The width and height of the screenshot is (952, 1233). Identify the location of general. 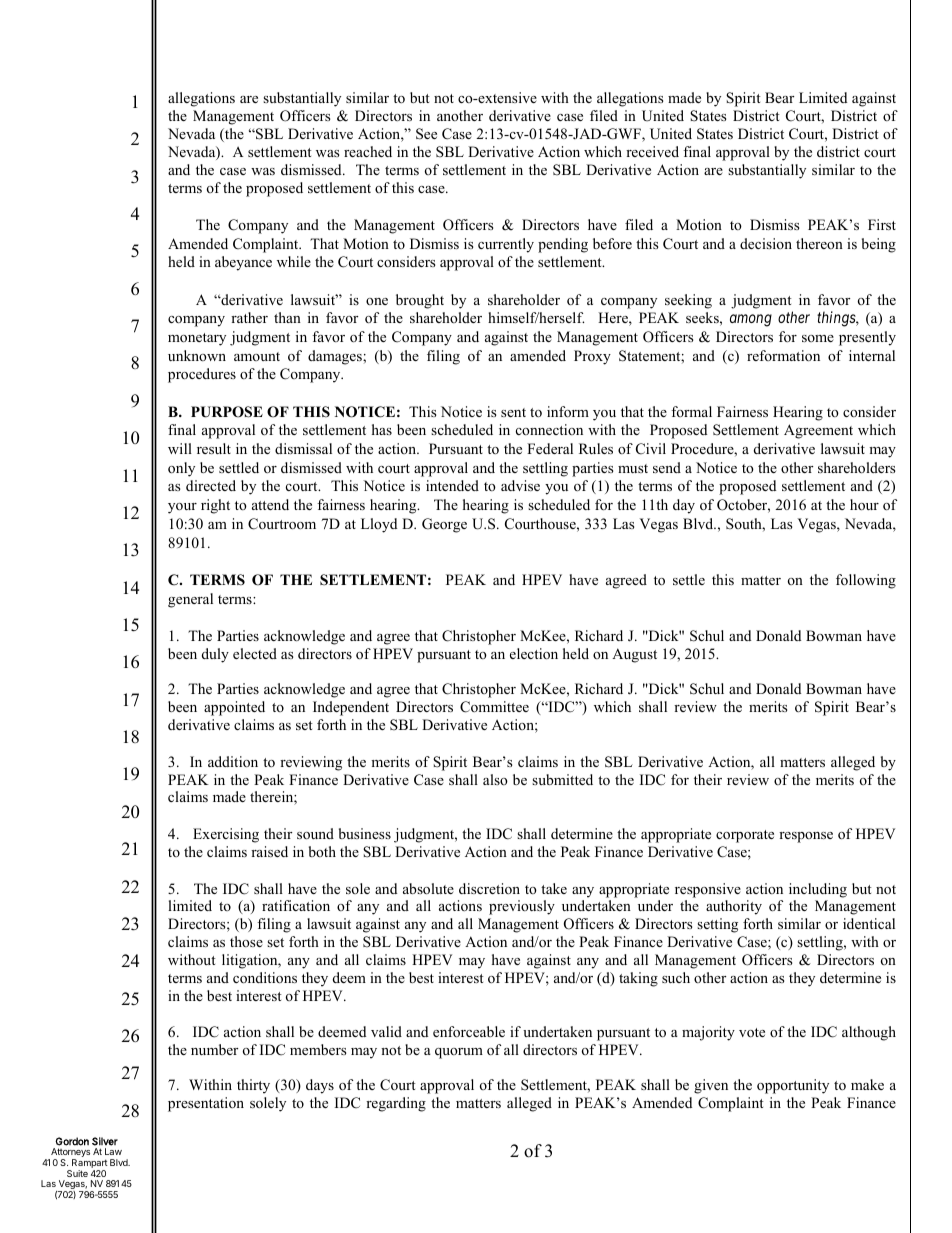
(190, 600).
